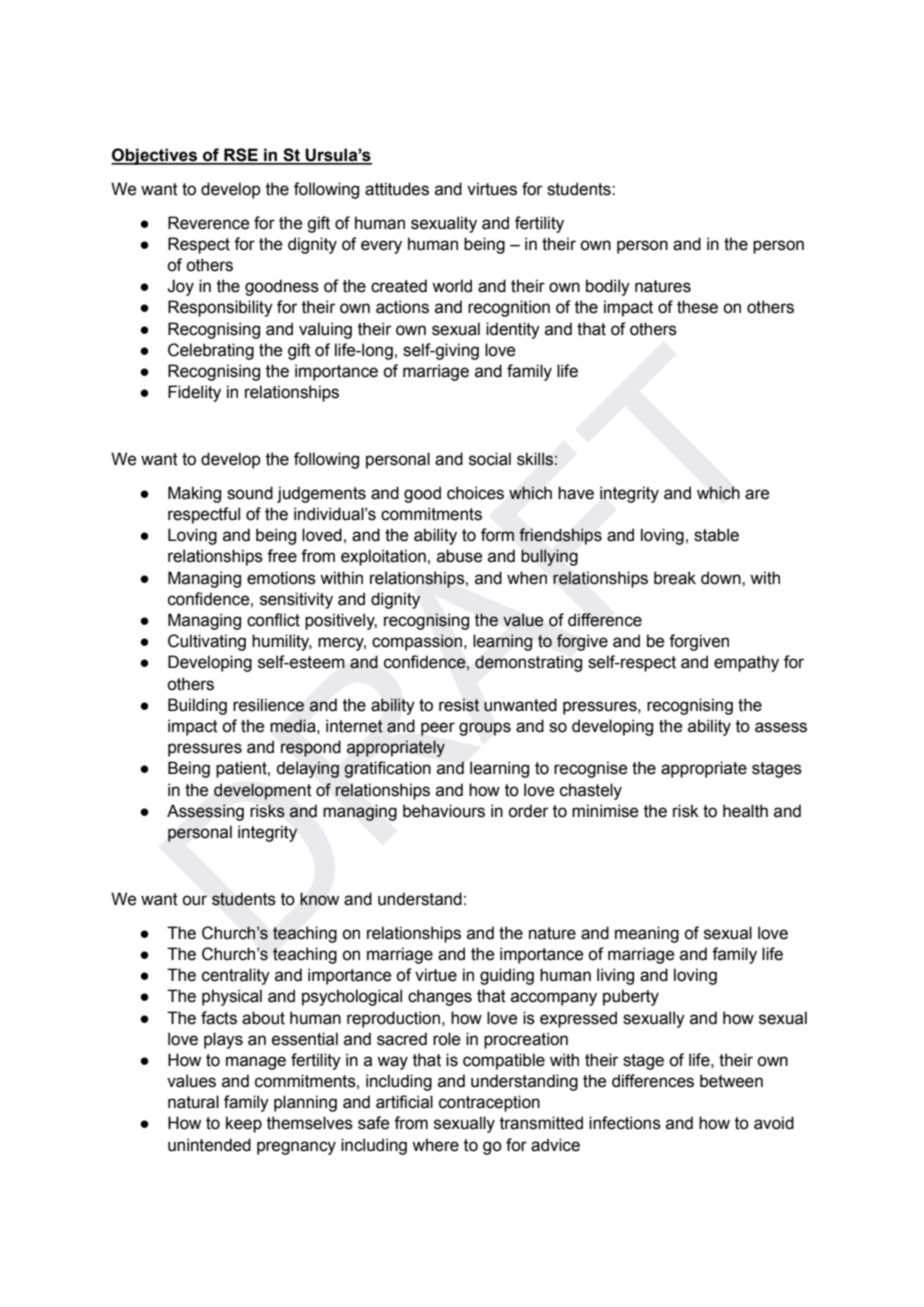 Image resolution: width=924 pixels, height=1307 pixels. What do you see at coordinates (716, 535) in the screenshot?
I see `stable` at bounding box center [716, 535].
